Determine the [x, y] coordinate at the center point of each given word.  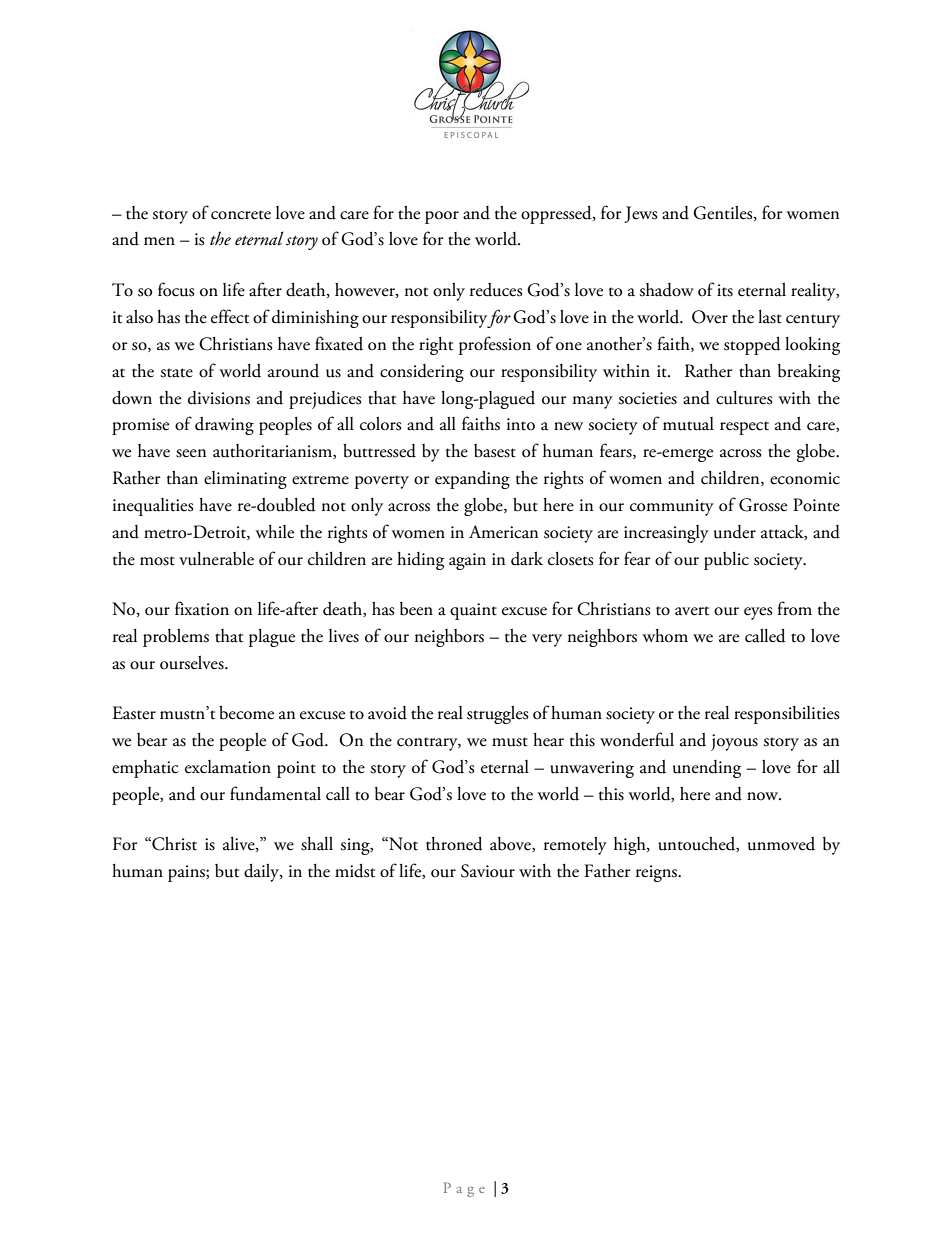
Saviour [488, 871]
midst [355, 871]
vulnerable [216, 559]
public [726, 561]
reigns [658, 873]
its [725, 290]
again [467, 561]
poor [442, 217]
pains [187, 873]
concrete [241, 215]
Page [464, 1189]
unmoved [781, 844]
